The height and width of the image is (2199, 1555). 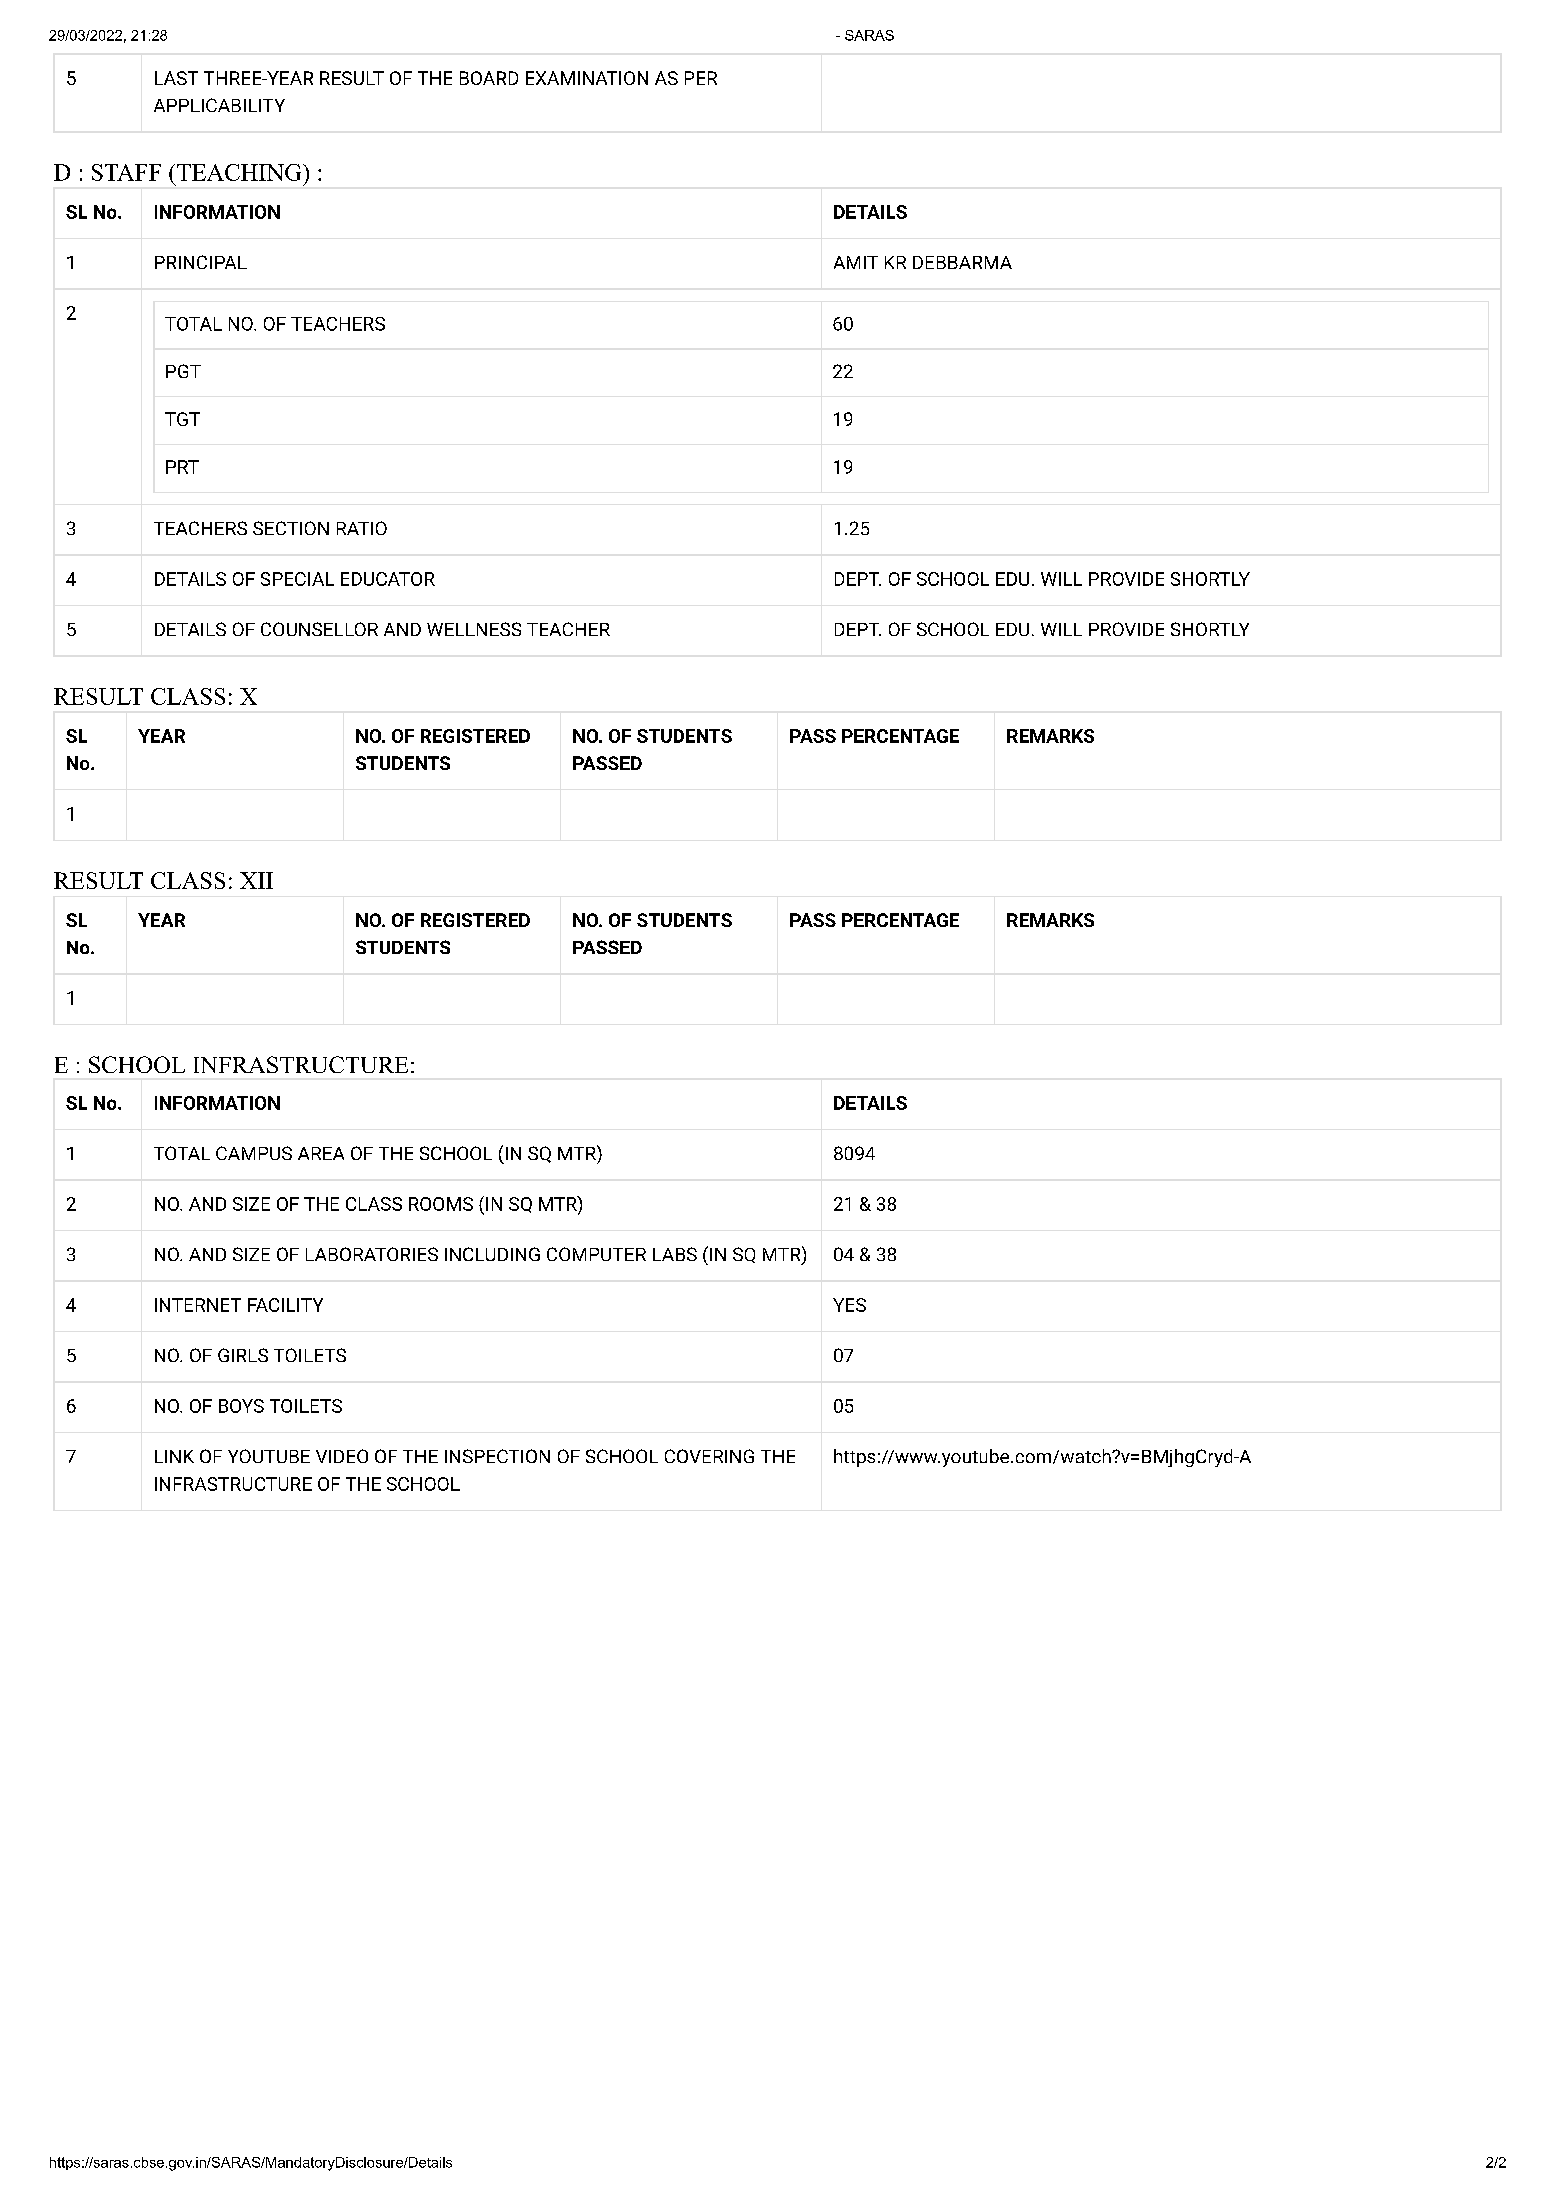 What do you see at coordinates (182, 467) in the image?
I see `PRT` at bounding box center [182, 467].
